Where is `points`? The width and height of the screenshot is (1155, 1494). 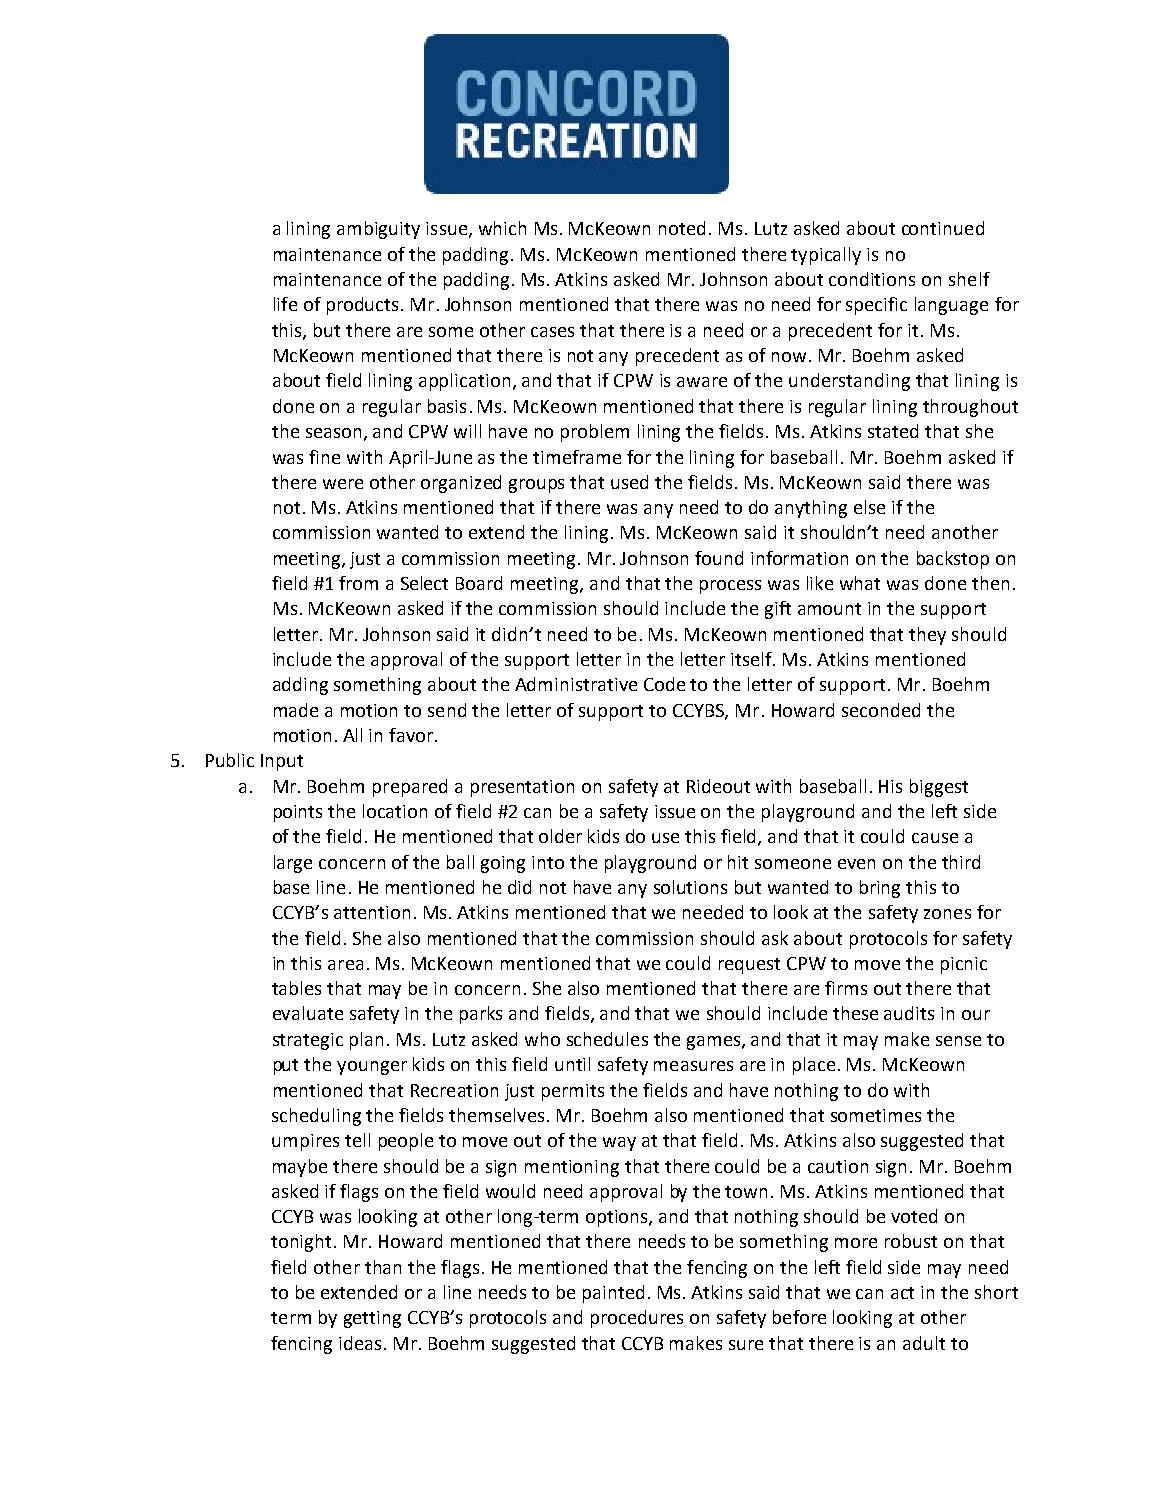 points is located at coordinates (298, 813).
